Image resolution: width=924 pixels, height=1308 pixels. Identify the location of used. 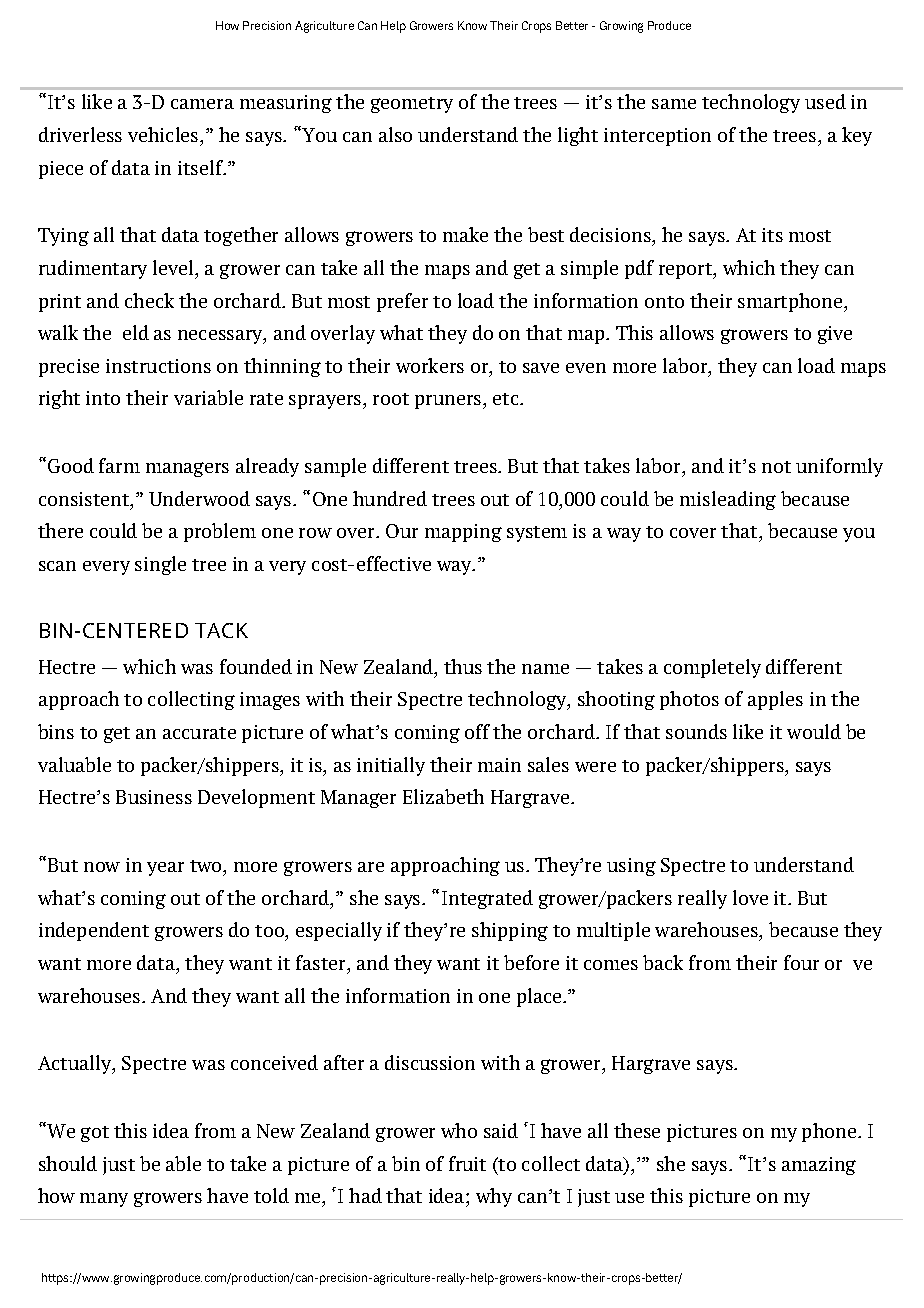
(825, 101).
